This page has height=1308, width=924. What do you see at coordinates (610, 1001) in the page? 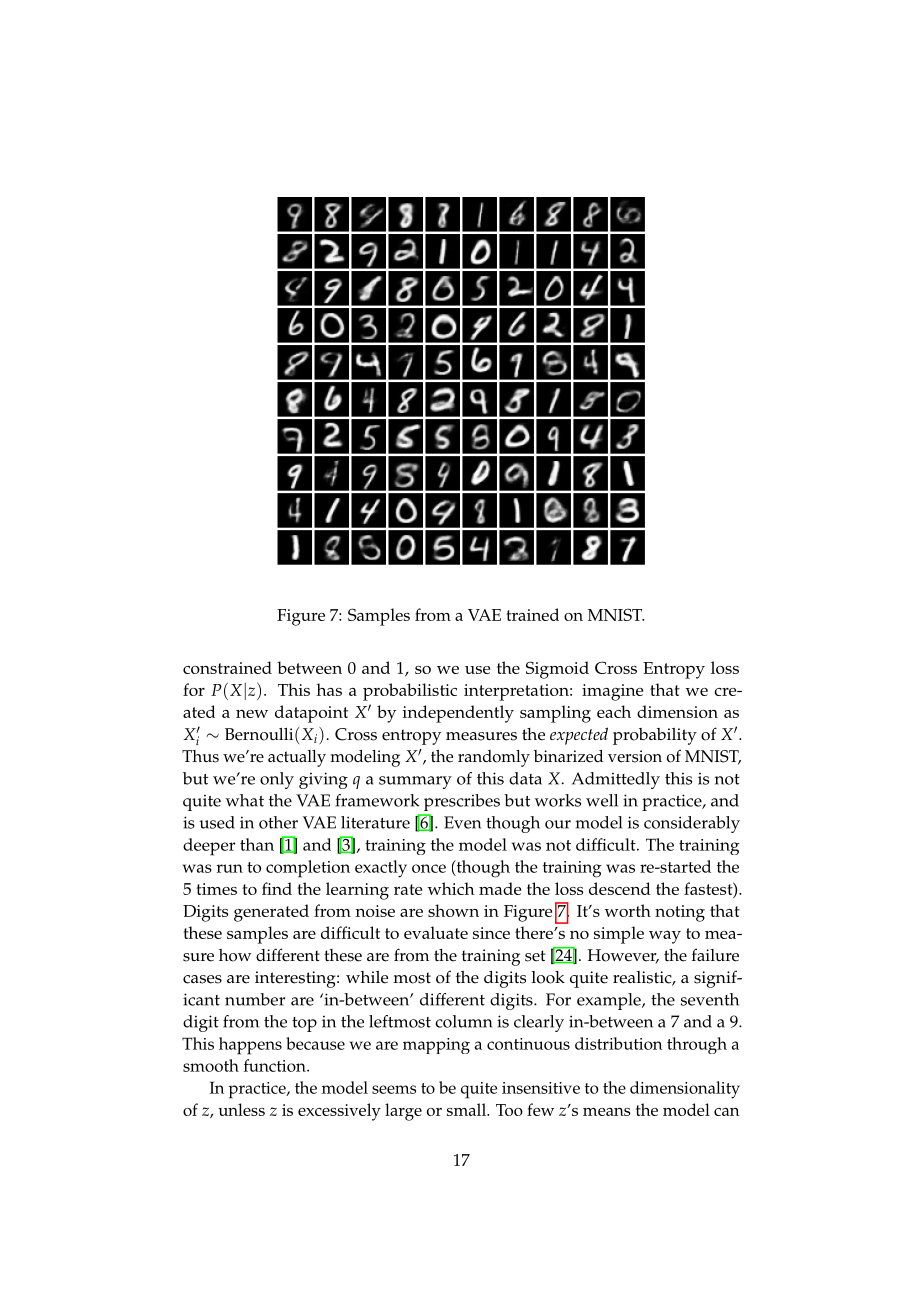
I see `example` at bounding box center [610, 1001].
